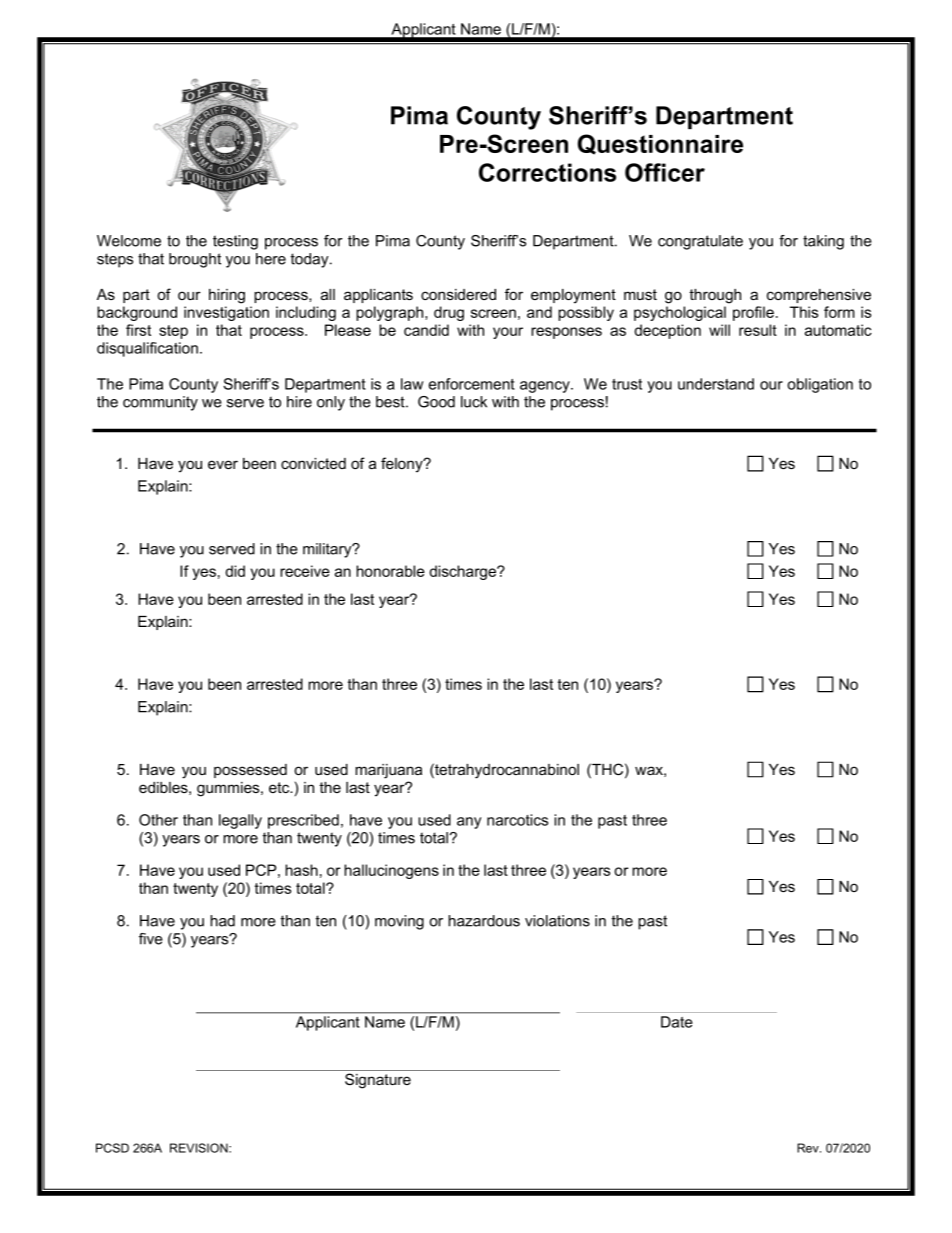  Describe the element at coordinates (200, 1148) in the screenshot. I see `REVISION` at that location.
